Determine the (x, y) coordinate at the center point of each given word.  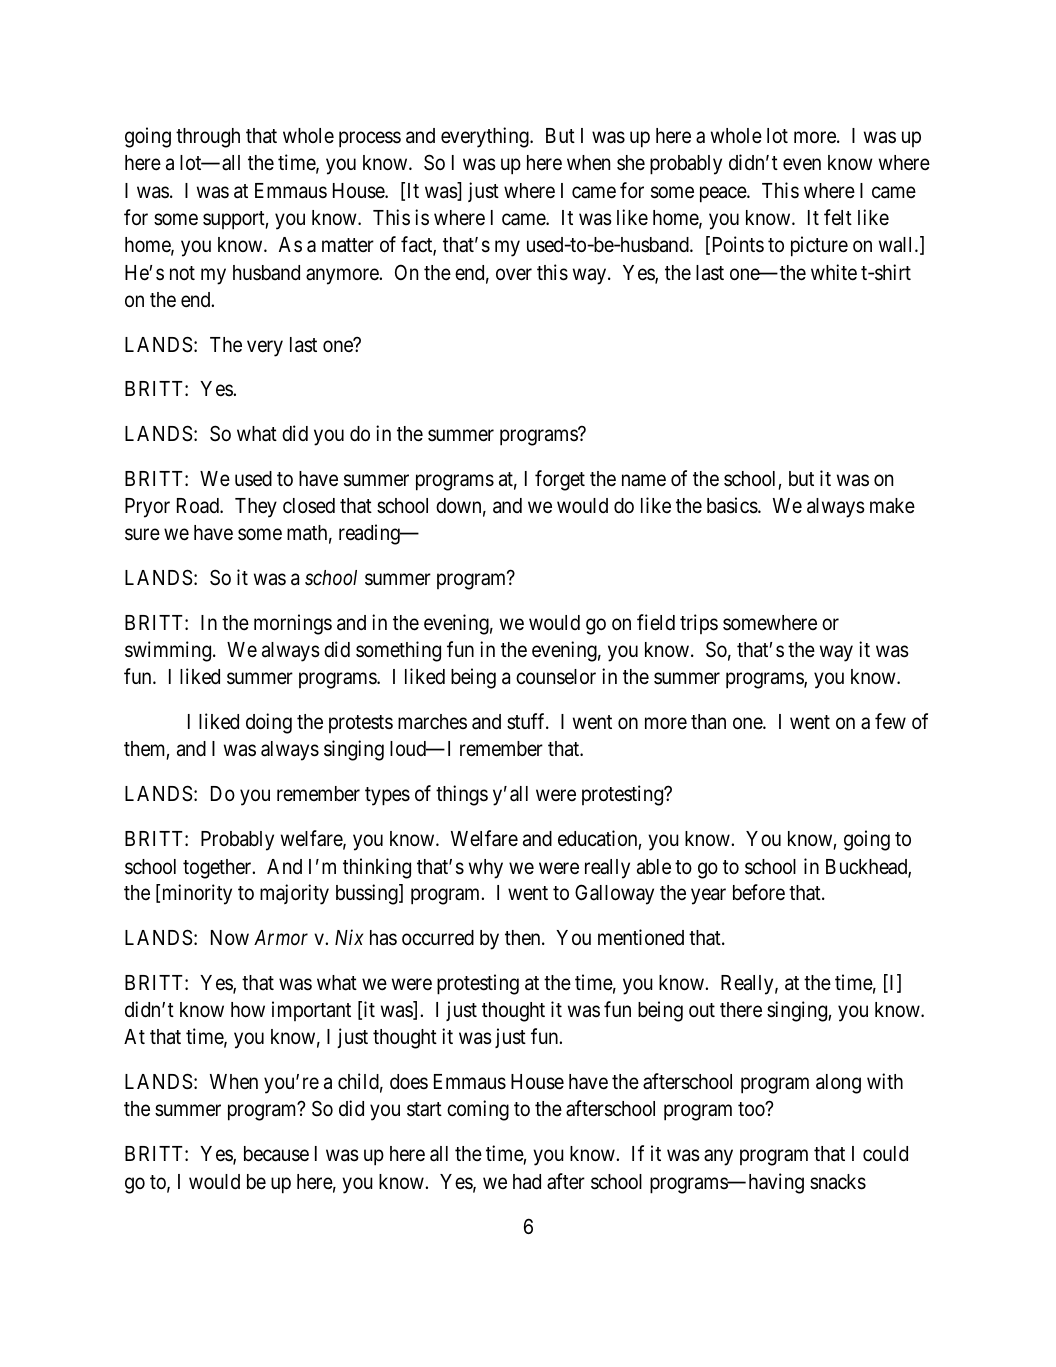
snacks (838, 1182)
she (631, 163)
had (527, 1182)
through (208, 138)
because (276, 1154)
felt (838, 217)
